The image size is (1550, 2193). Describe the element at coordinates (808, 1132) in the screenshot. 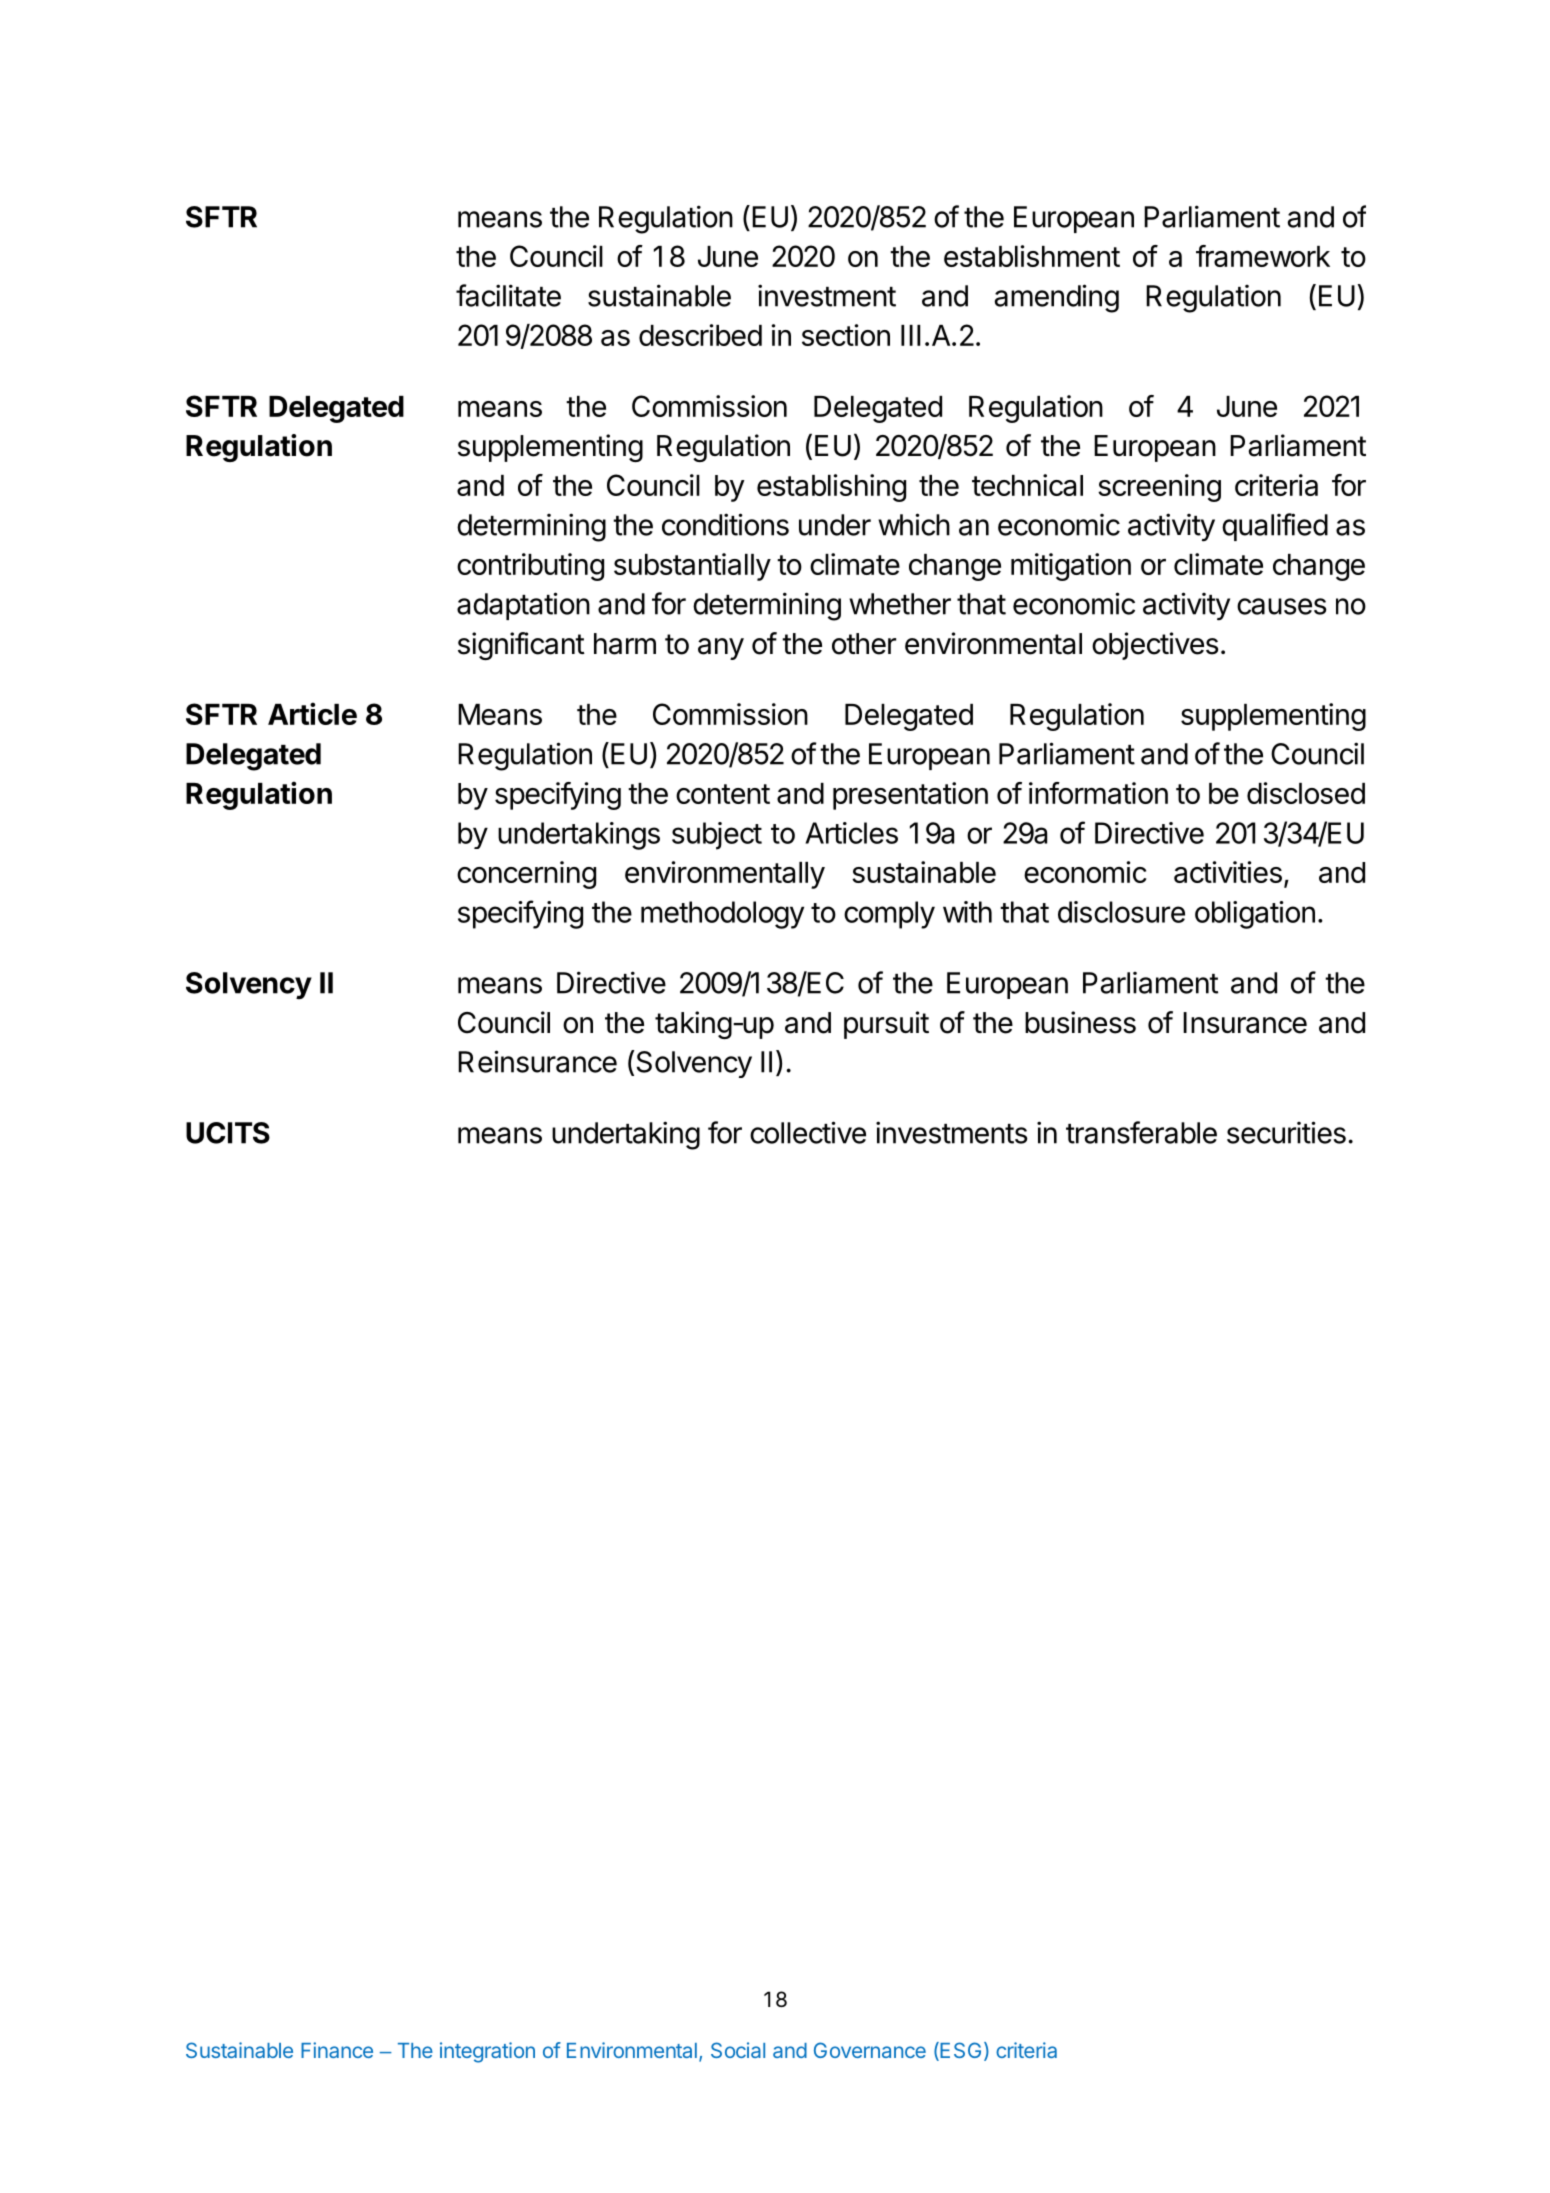

I see `collective` at that location.
